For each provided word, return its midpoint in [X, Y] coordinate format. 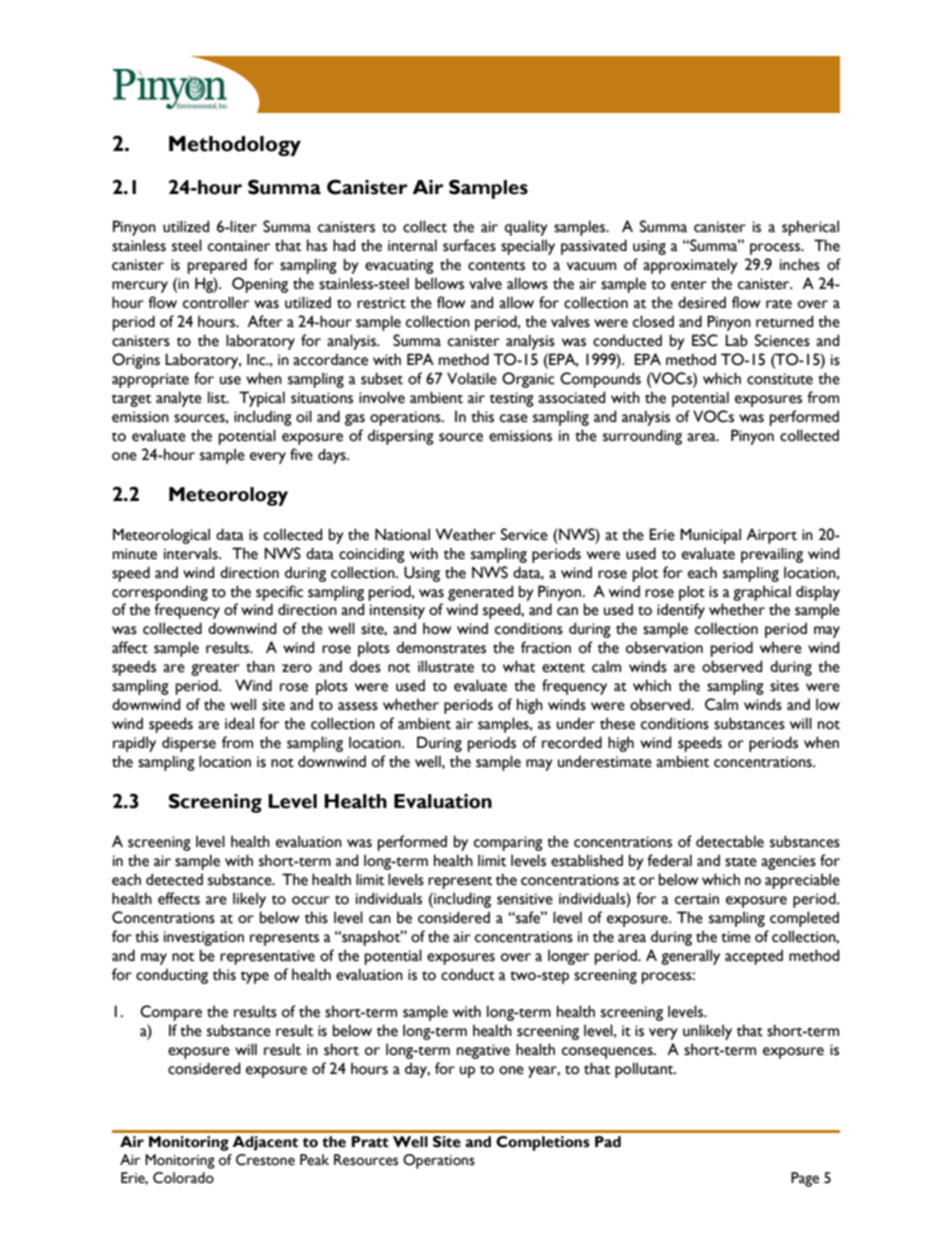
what [519, 666]
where [781, 647]
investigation [204, 938]
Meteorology [228, 496]
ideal [239, 723]
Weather [466, 534]
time [736, 937]
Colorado [183, 1178]
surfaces [469, 245]
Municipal [710, 536]
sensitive [525, 899]
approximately [690, 266]
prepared [217, 266]
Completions [543, 1143]
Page [805, 1179]
